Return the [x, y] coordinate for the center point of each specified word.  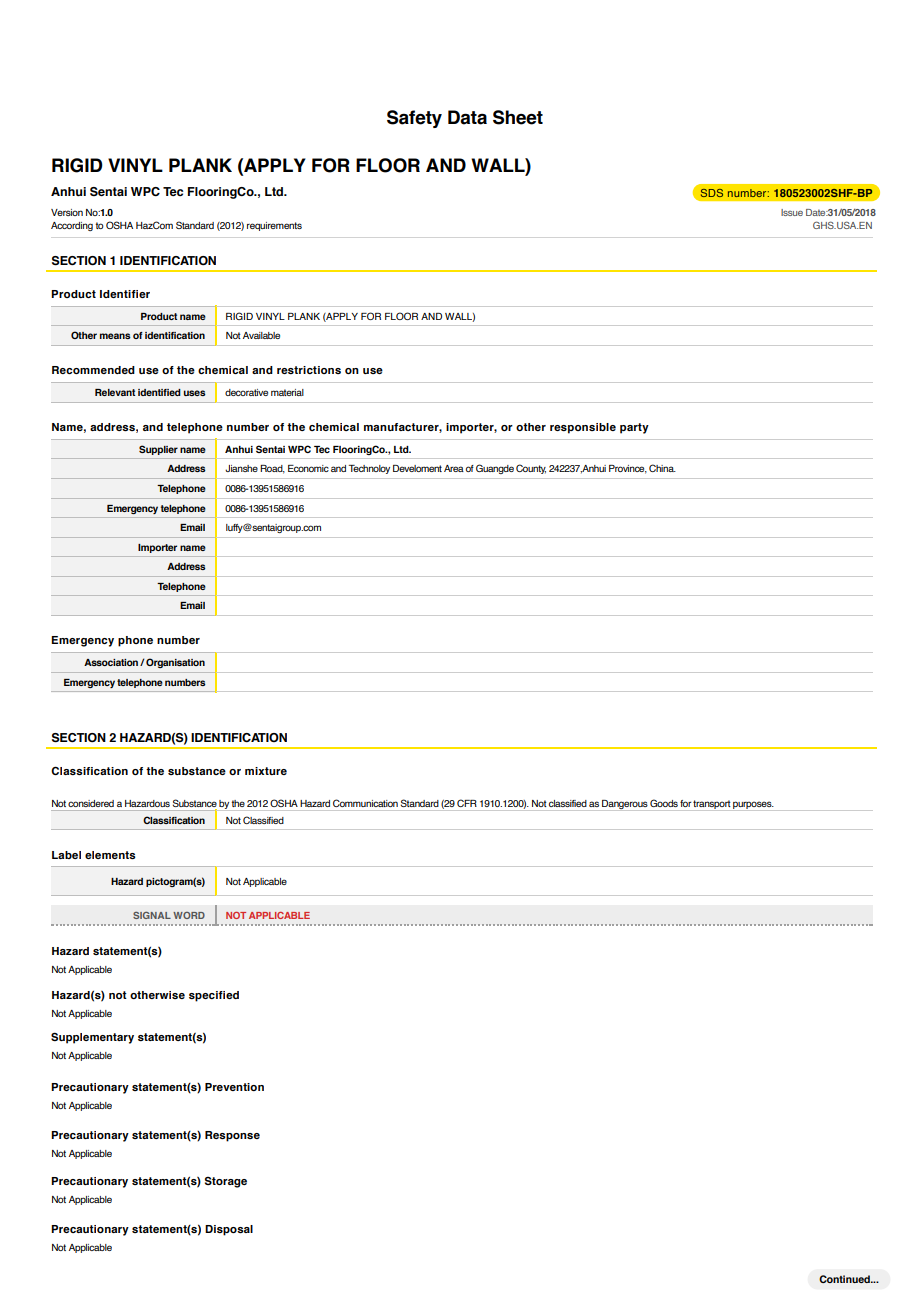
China [662, 468]
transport [712, 805]
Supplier [158, 450]
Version [67, 212]
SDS [712, 193]
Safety [414, 119]
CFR [467, 803]
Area [454, 468]
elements [110, 855]
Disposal [229, 1230]
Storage [226, 1182]
